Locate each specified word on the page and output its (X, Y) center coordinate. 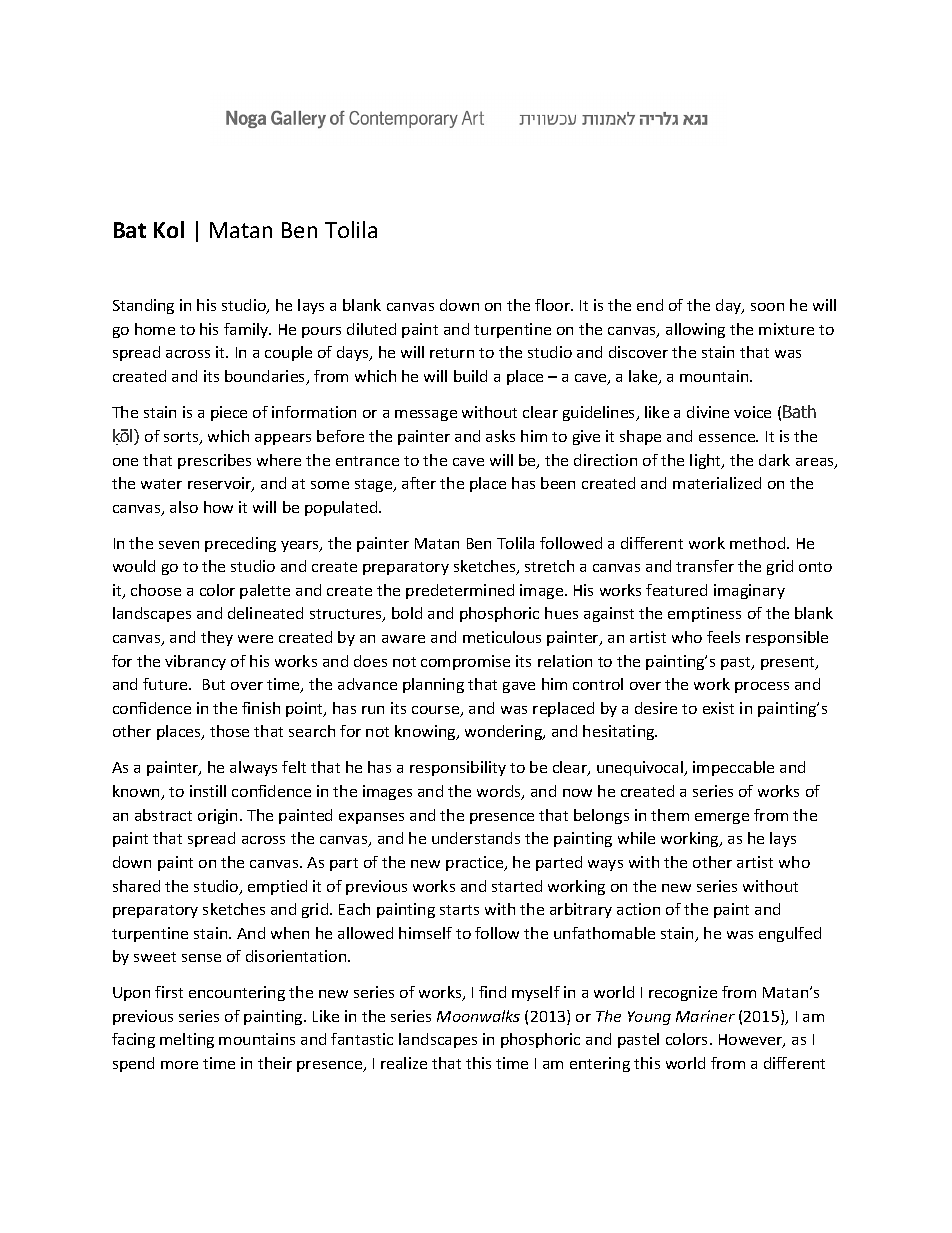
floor (553, 305)
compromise (465, 662)
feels (723, 637)
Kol (169, 229)
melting (187, 1040)
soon (767, 307)
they (217, 638)
